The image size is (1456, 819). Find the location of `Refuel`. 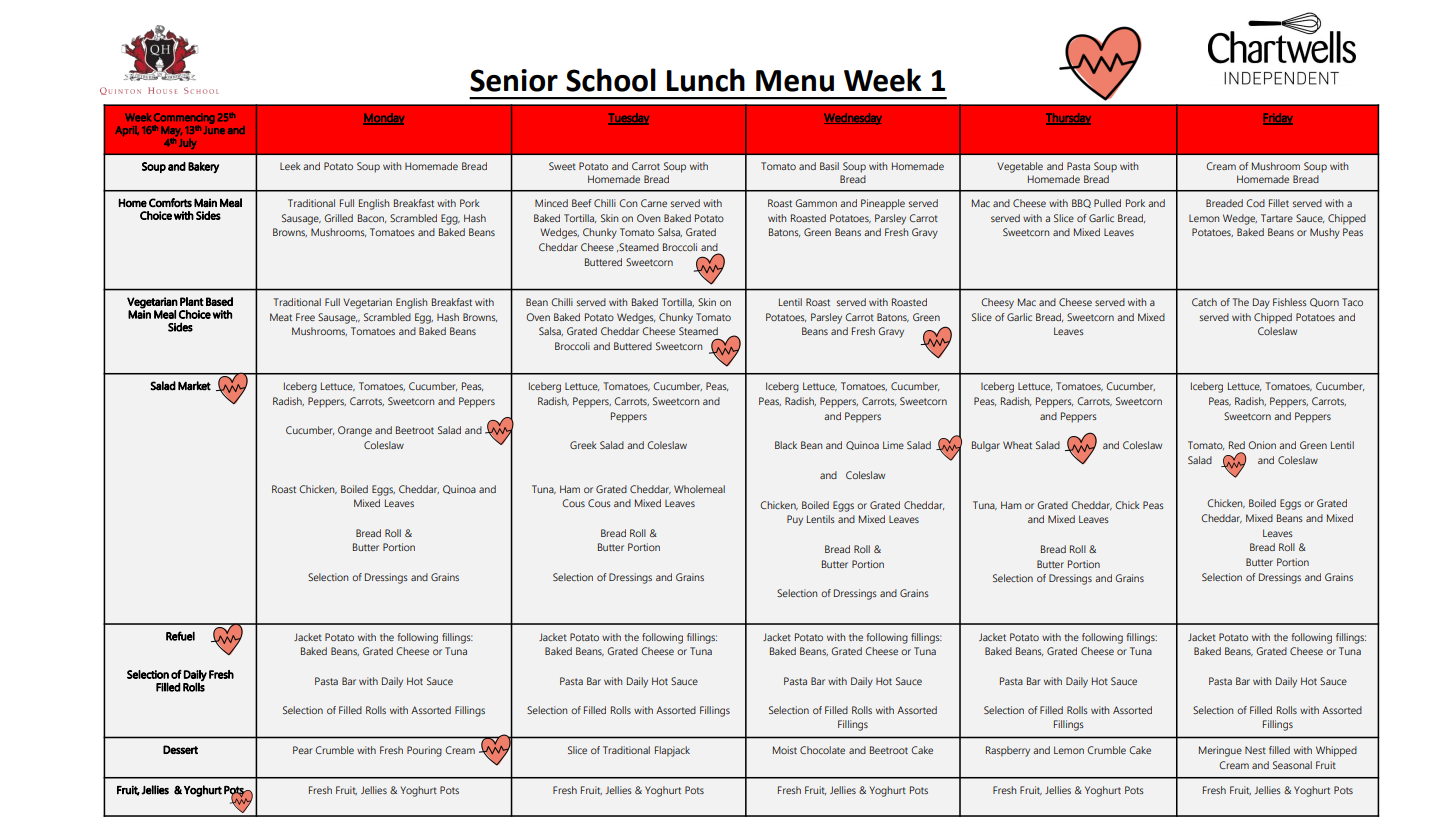

Refuel is located at coordinates (180, 636).
